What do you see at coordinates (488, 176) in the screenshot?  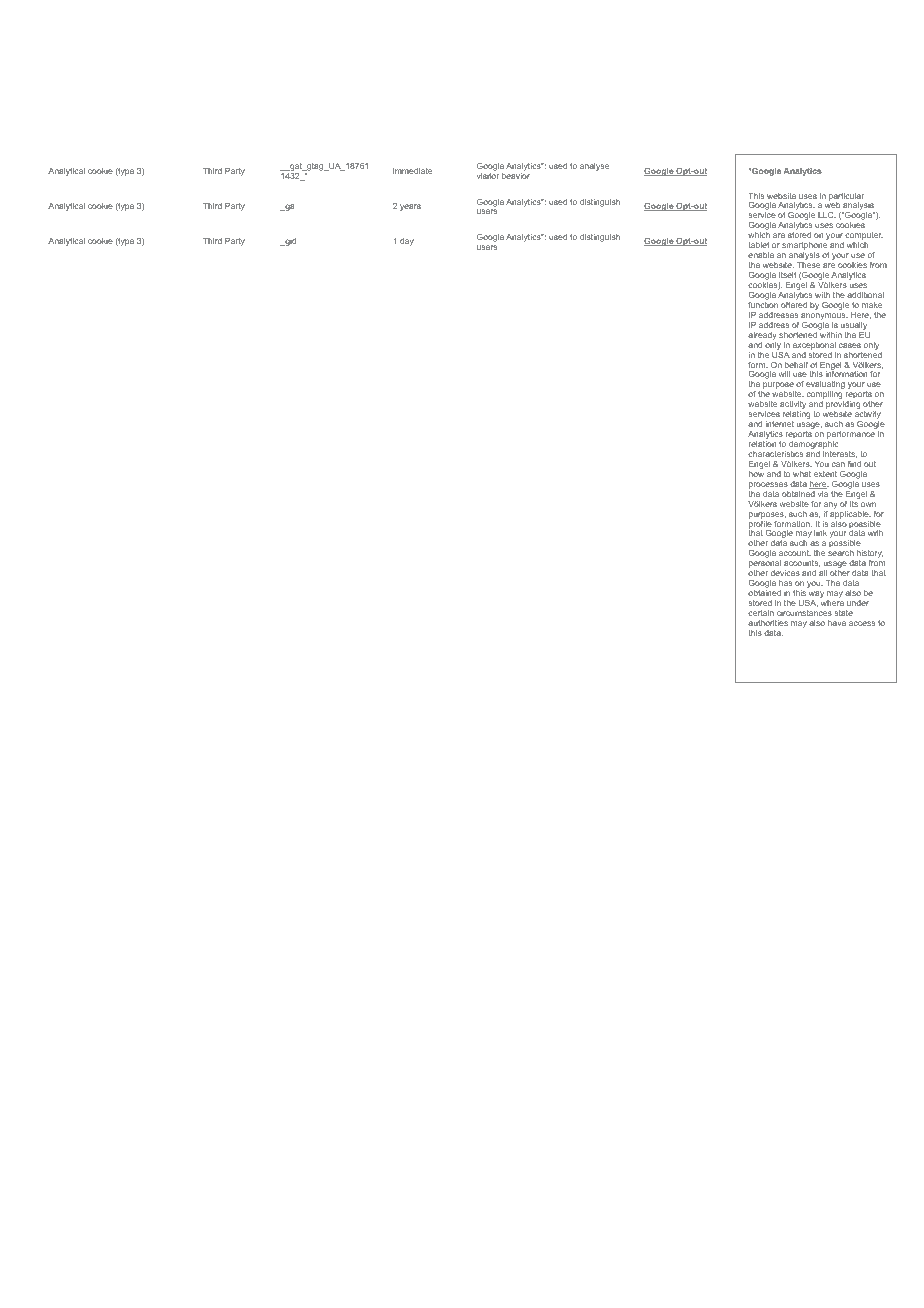 I see `visitor` at bounding box center [488, 176].
